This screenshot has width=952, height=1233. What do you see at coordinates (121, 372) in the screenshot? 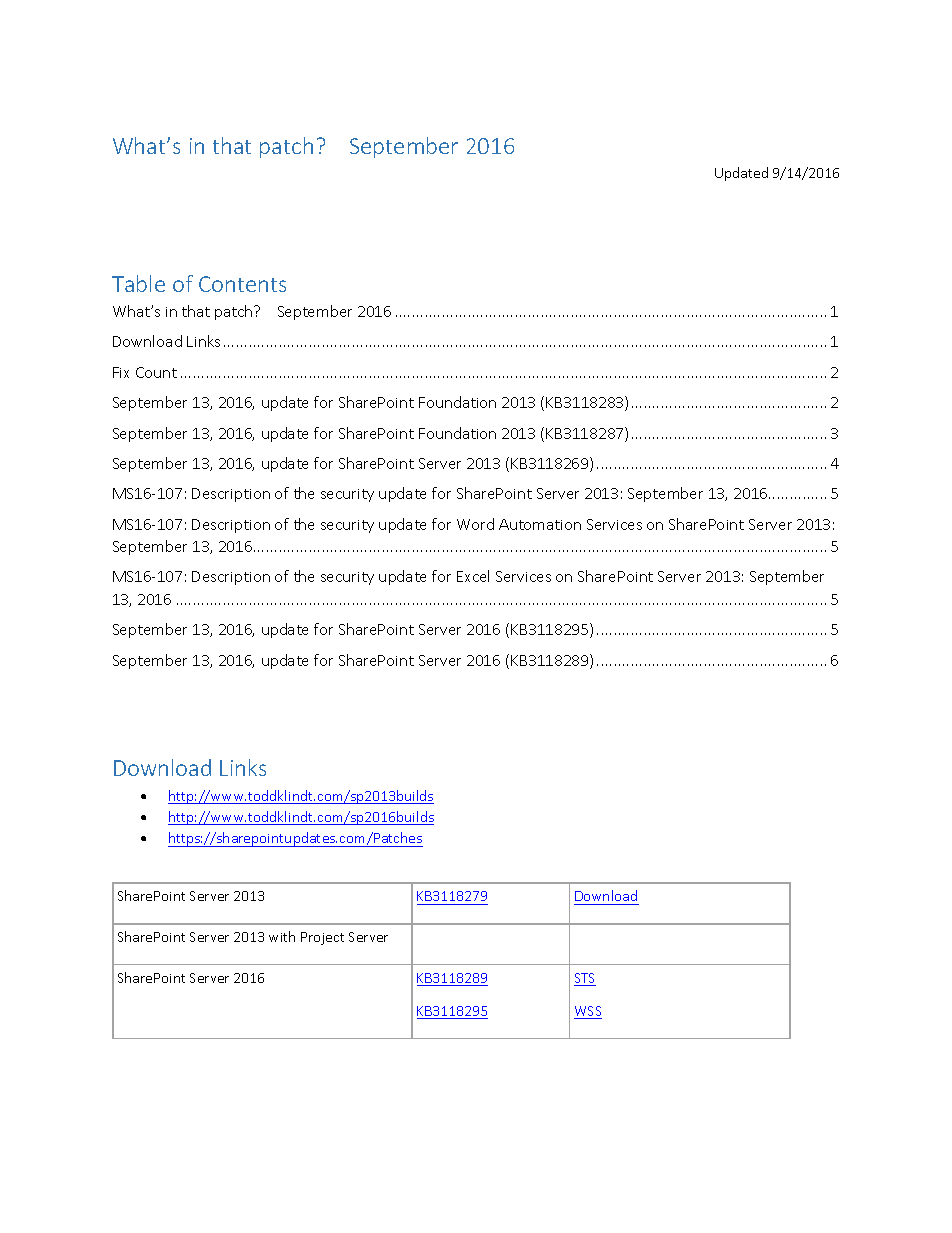
I see `Fix` at bounding box center [121, 372].
